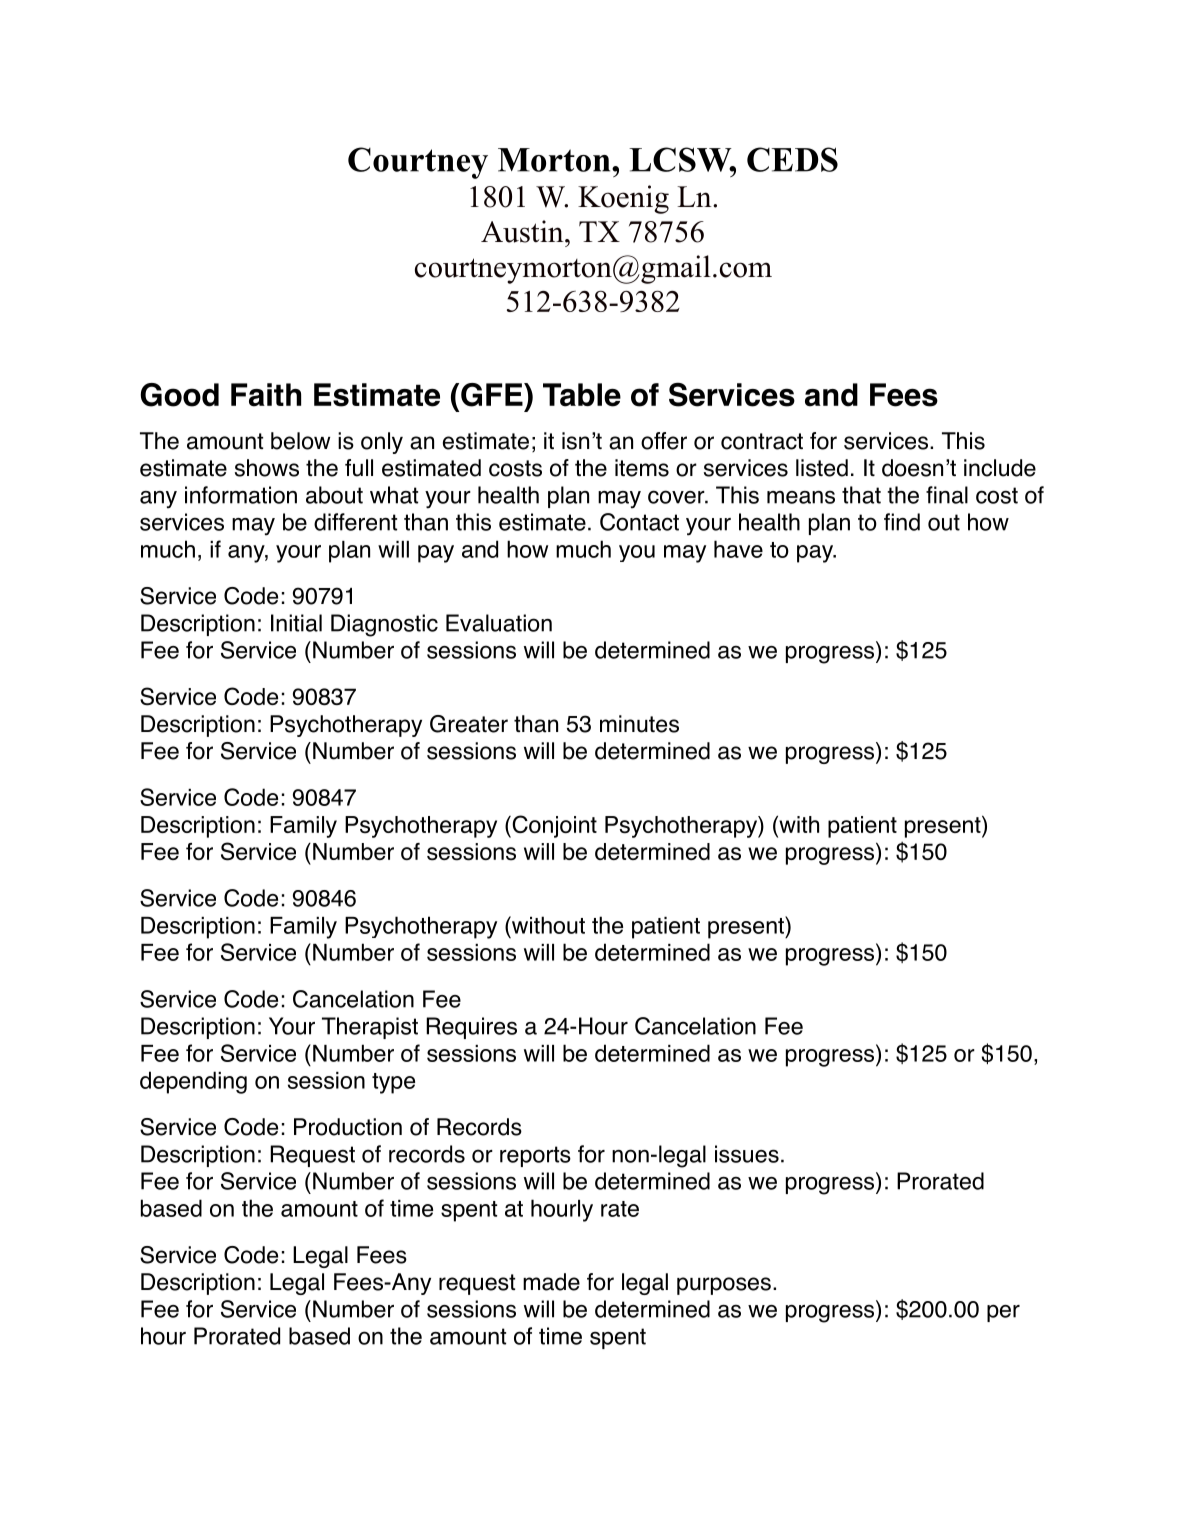 The width and height of the screenshot is (1186, 1535). I want to click on Faith, so click(266, 395).
